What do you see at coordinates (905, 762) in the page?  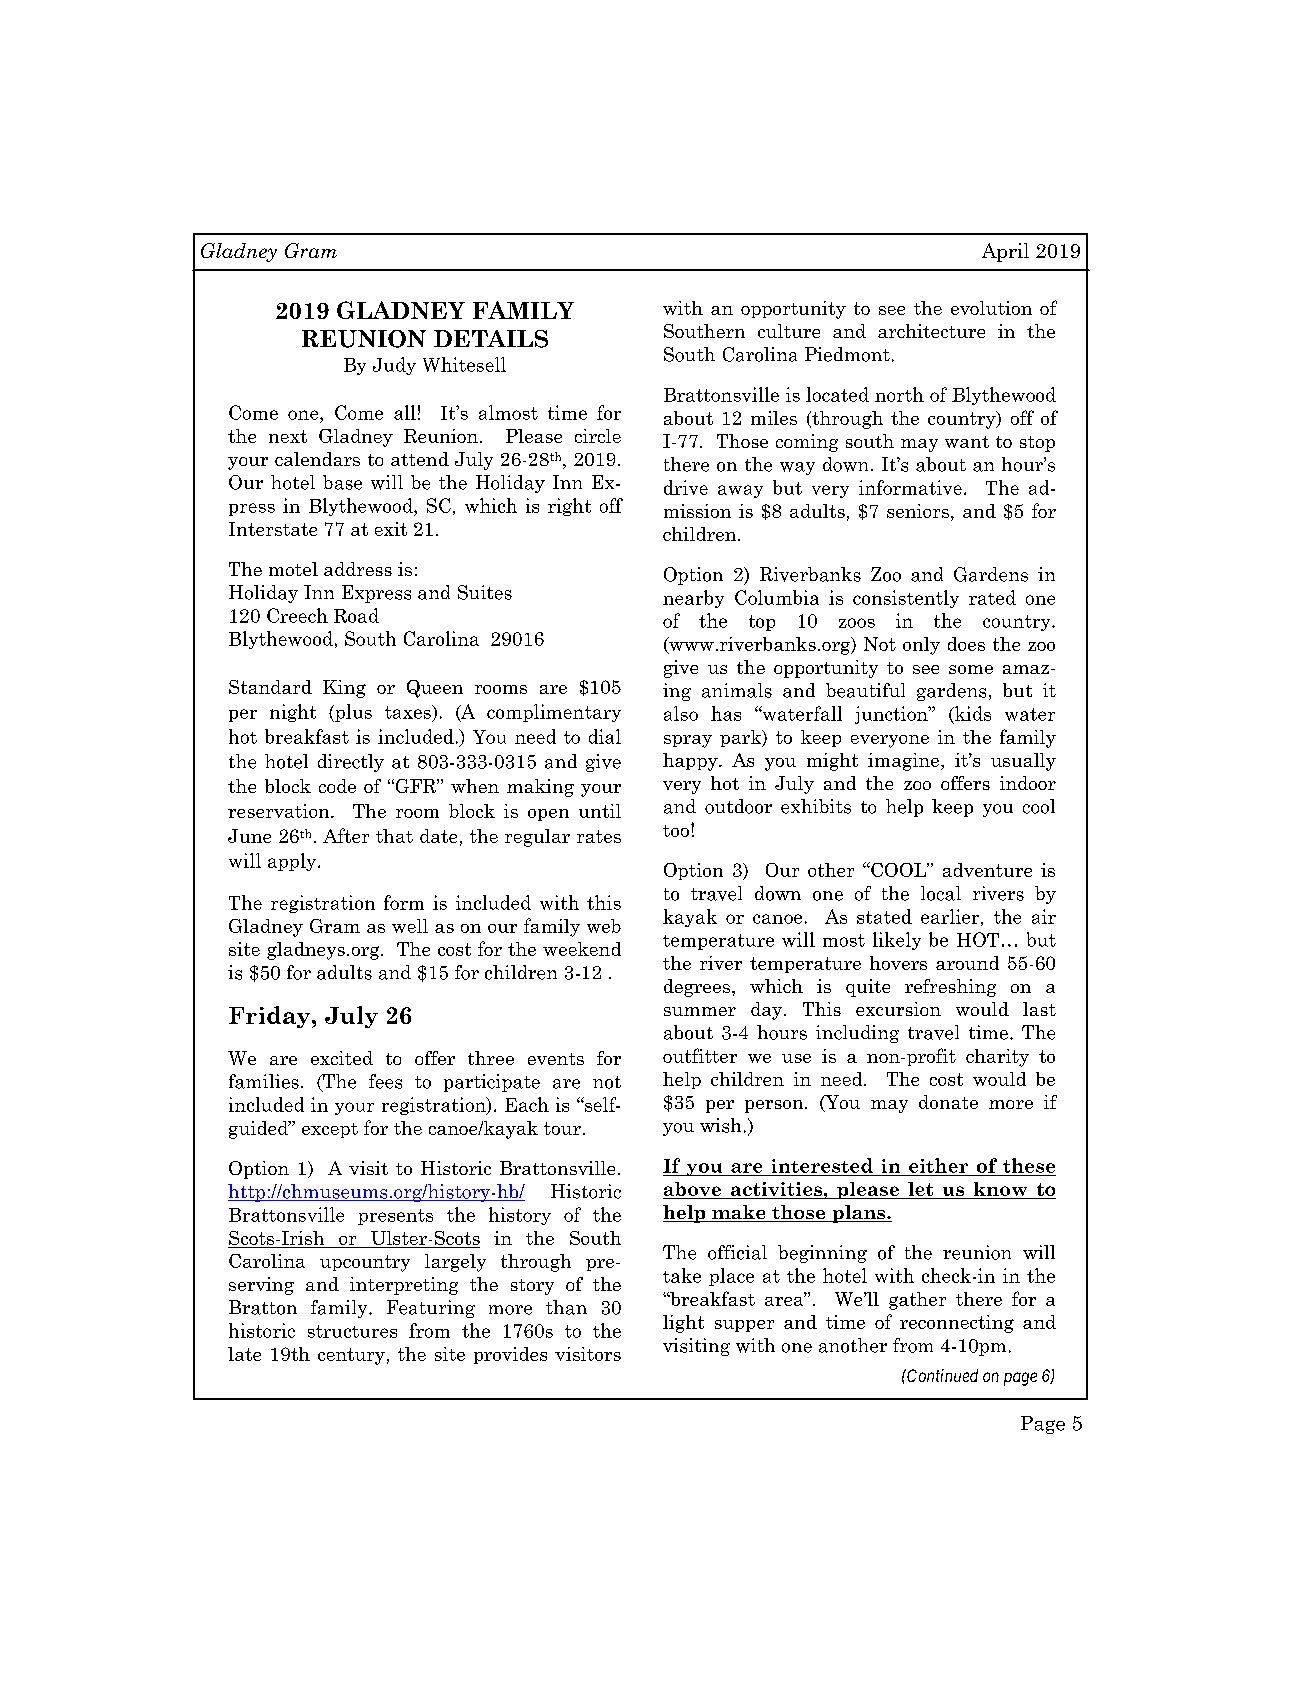 I see `imagine` at bounding box center [905, 762].
